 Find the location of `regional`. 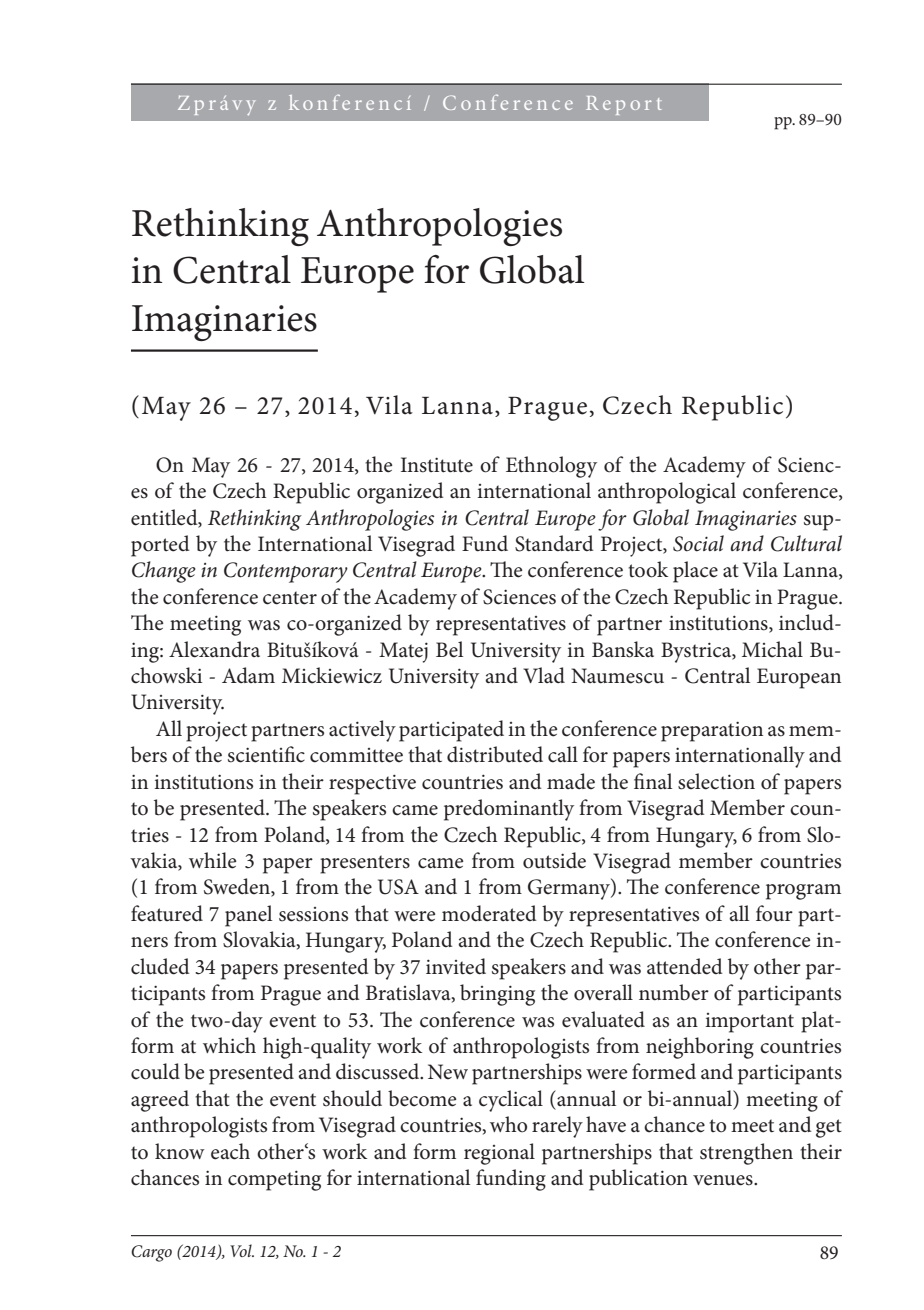

regional is located at coordinates (499, 1154).
